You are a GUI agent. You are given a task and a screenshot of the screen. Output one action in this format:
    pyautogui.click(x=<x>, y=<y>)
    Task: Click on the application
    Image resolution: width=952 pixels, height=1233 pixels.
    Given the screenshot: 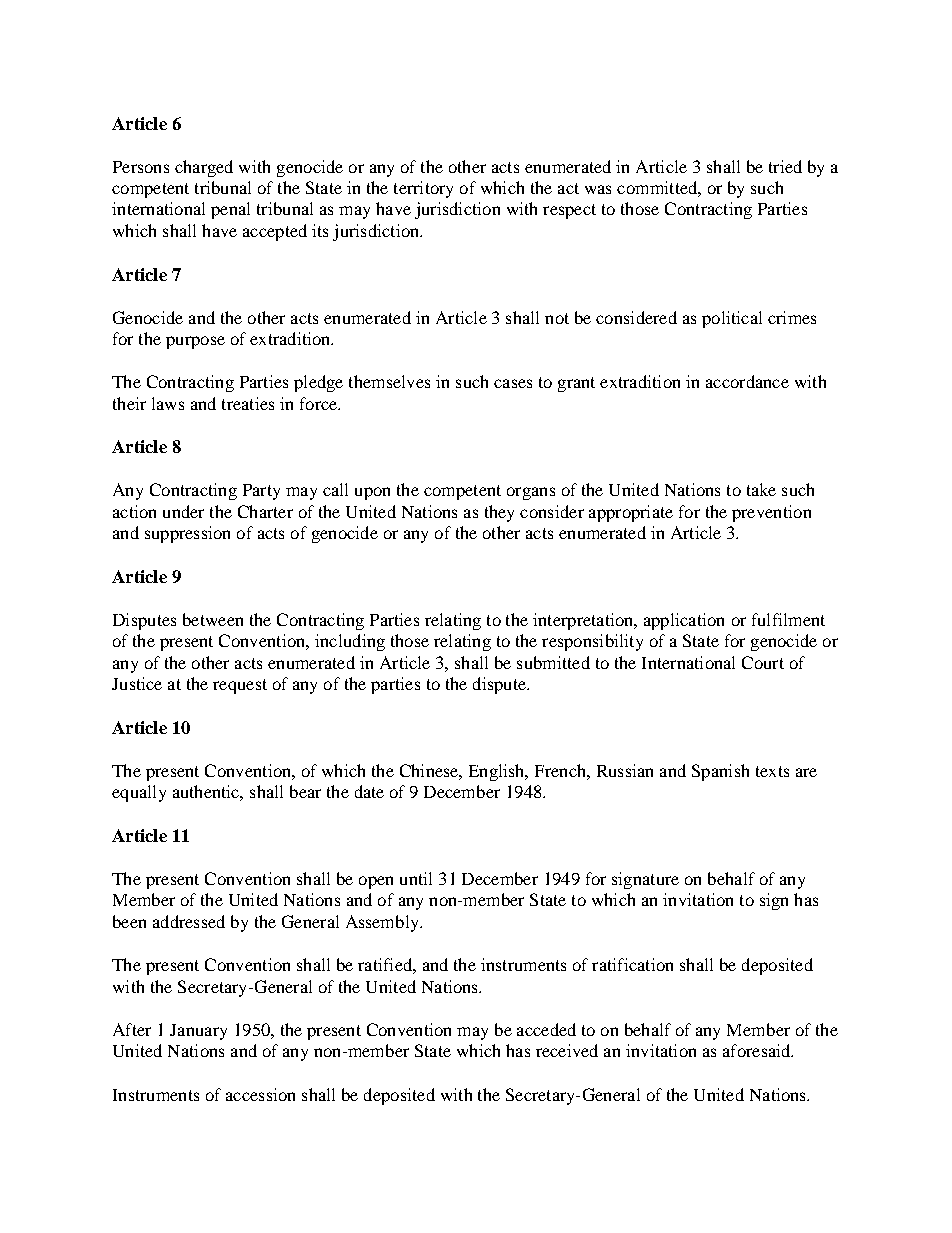 What is the action you would take?
    pyautogui.click(x=684, y=621)
